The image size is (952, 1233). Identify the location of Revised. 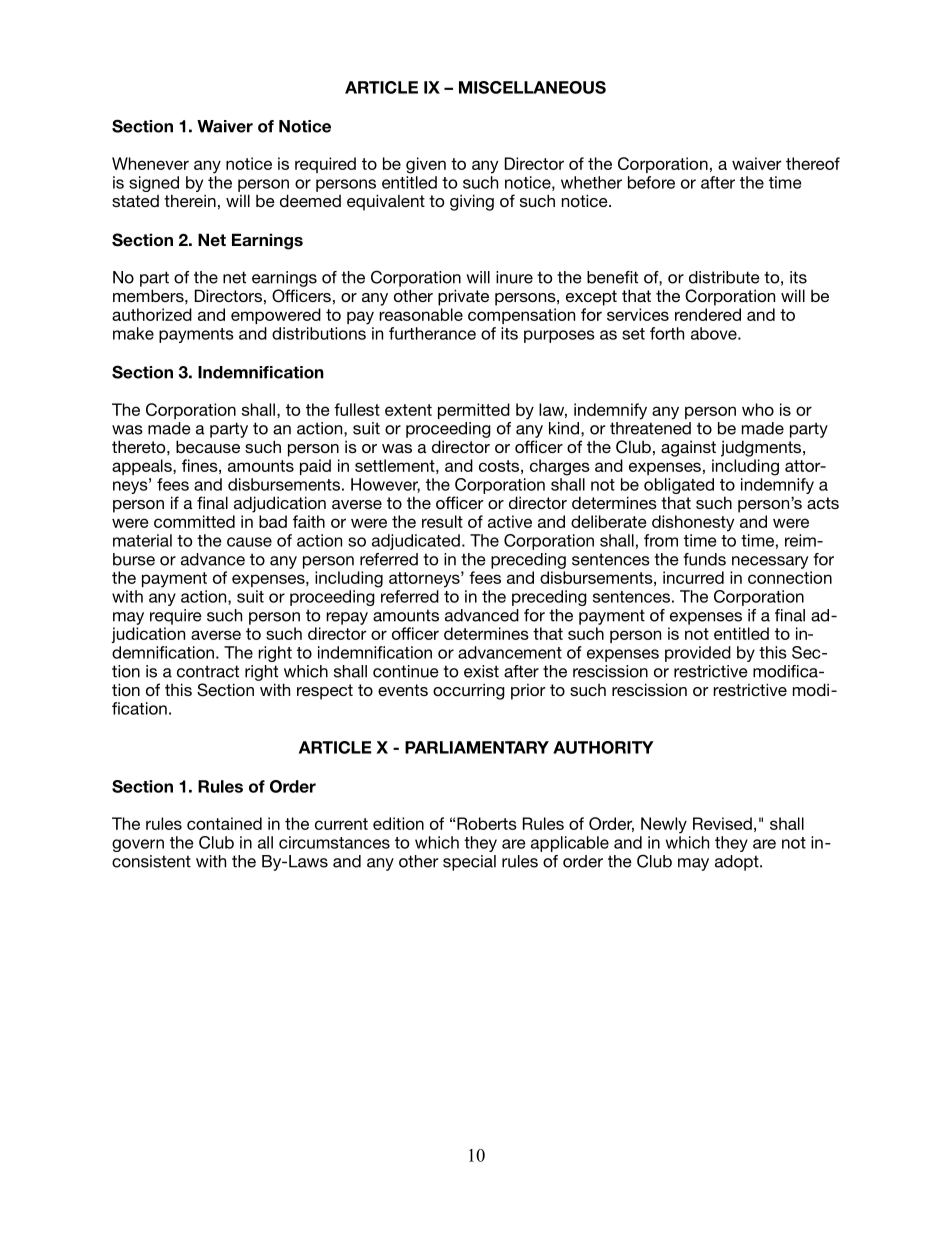
(722, 823).
